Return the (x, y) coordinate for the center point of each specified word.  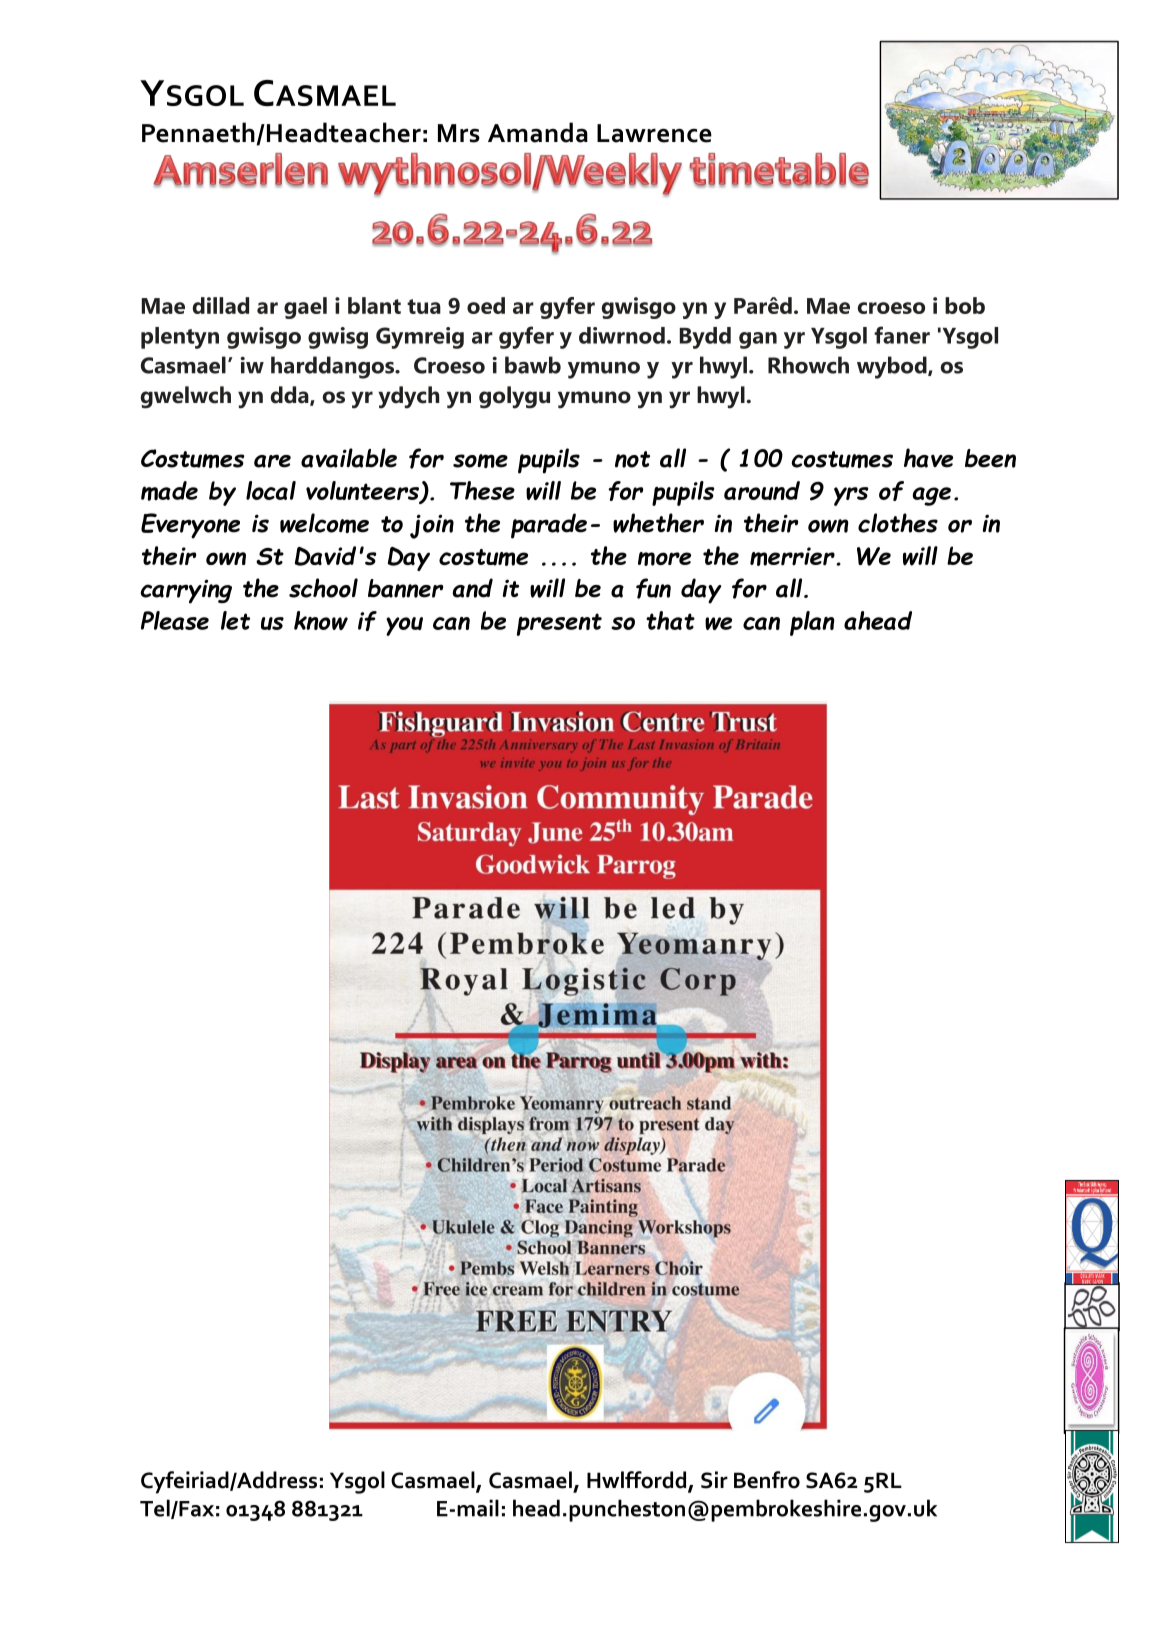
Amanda (538, 132)
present (559, 624)
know (321, 620)
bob (965, 305)
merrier (793, 556)
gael (305, 308)
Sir (714, 1480)
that (670, 620)
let (235, 620)
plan (812, 623)
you (404, 626)
